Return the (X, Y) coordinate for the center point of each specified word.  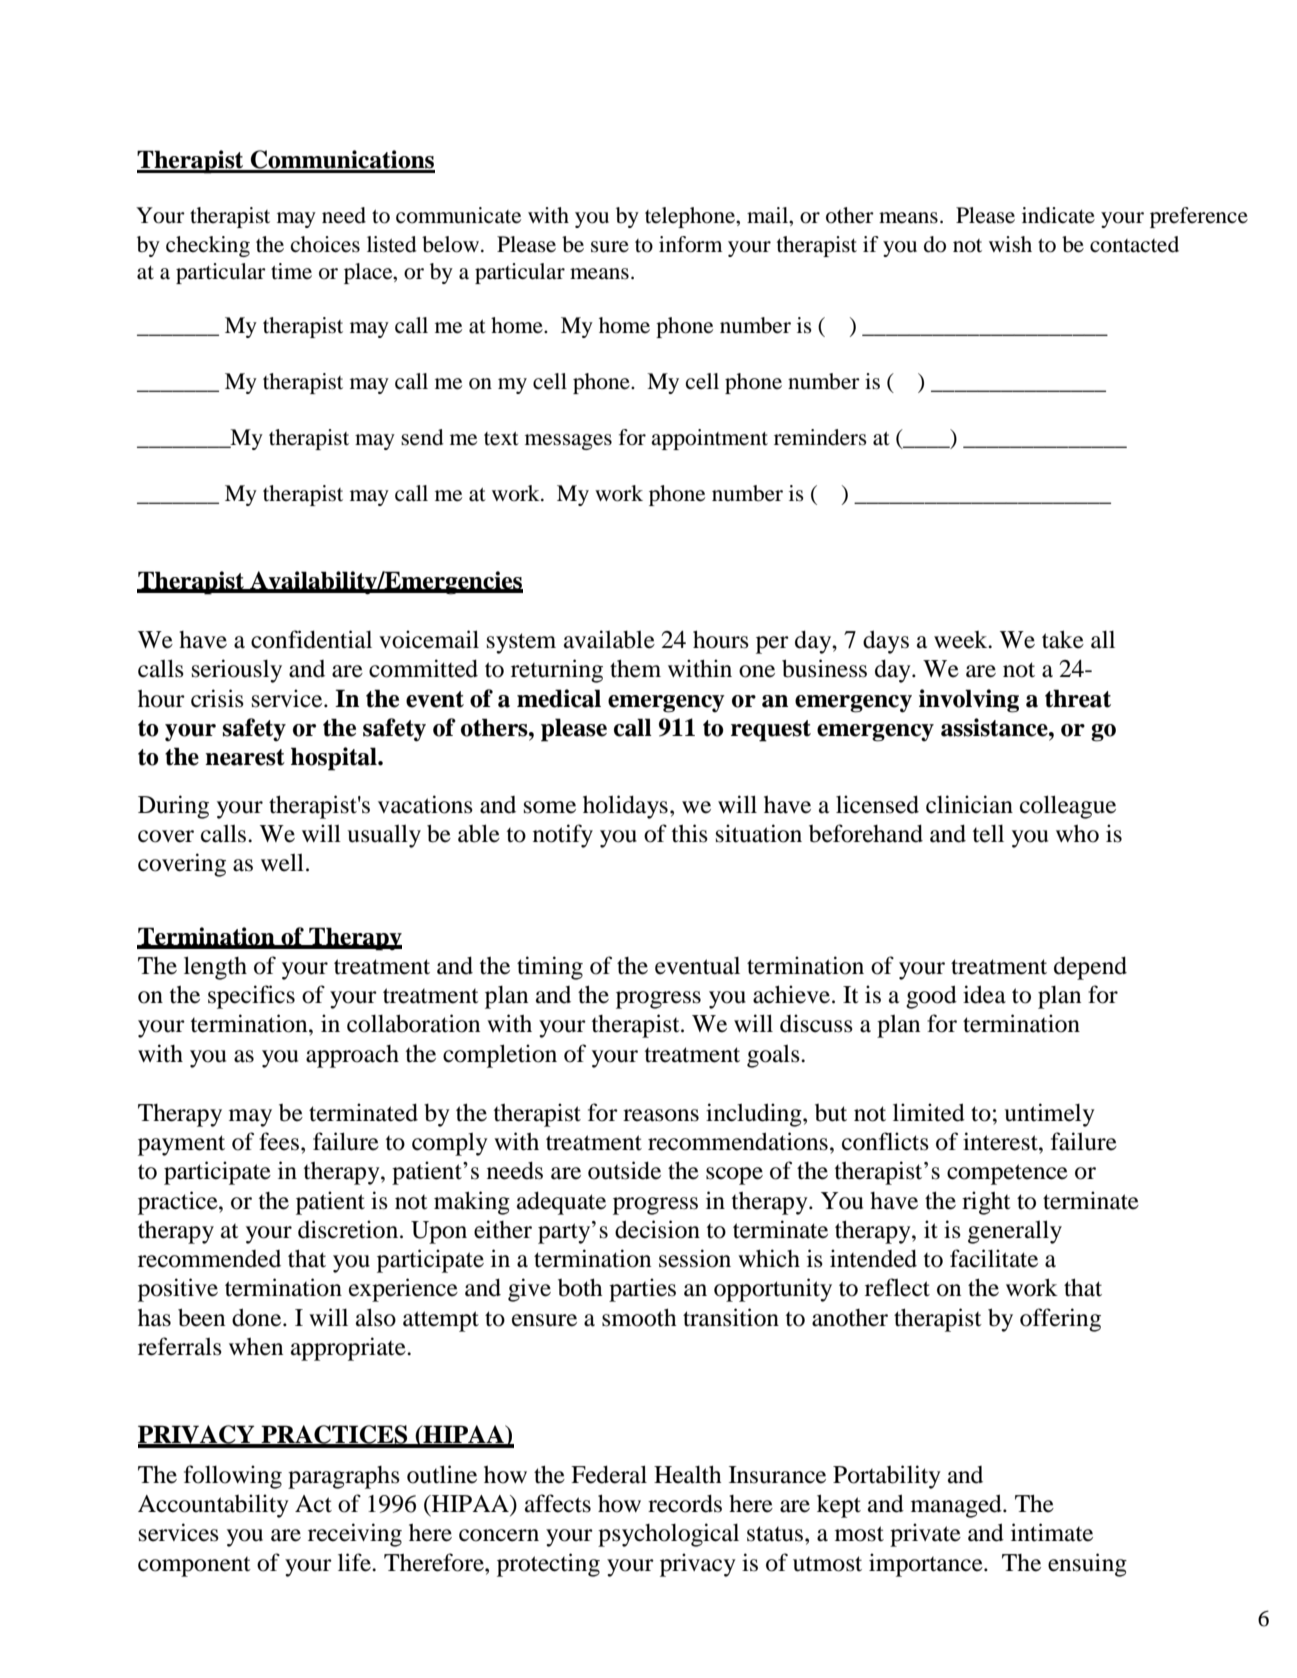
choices (325, 244)
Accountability (213, 1506)
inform (691, 244)
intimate (1052, 1532)
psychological (668, 1535)
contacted (1134, 244)
